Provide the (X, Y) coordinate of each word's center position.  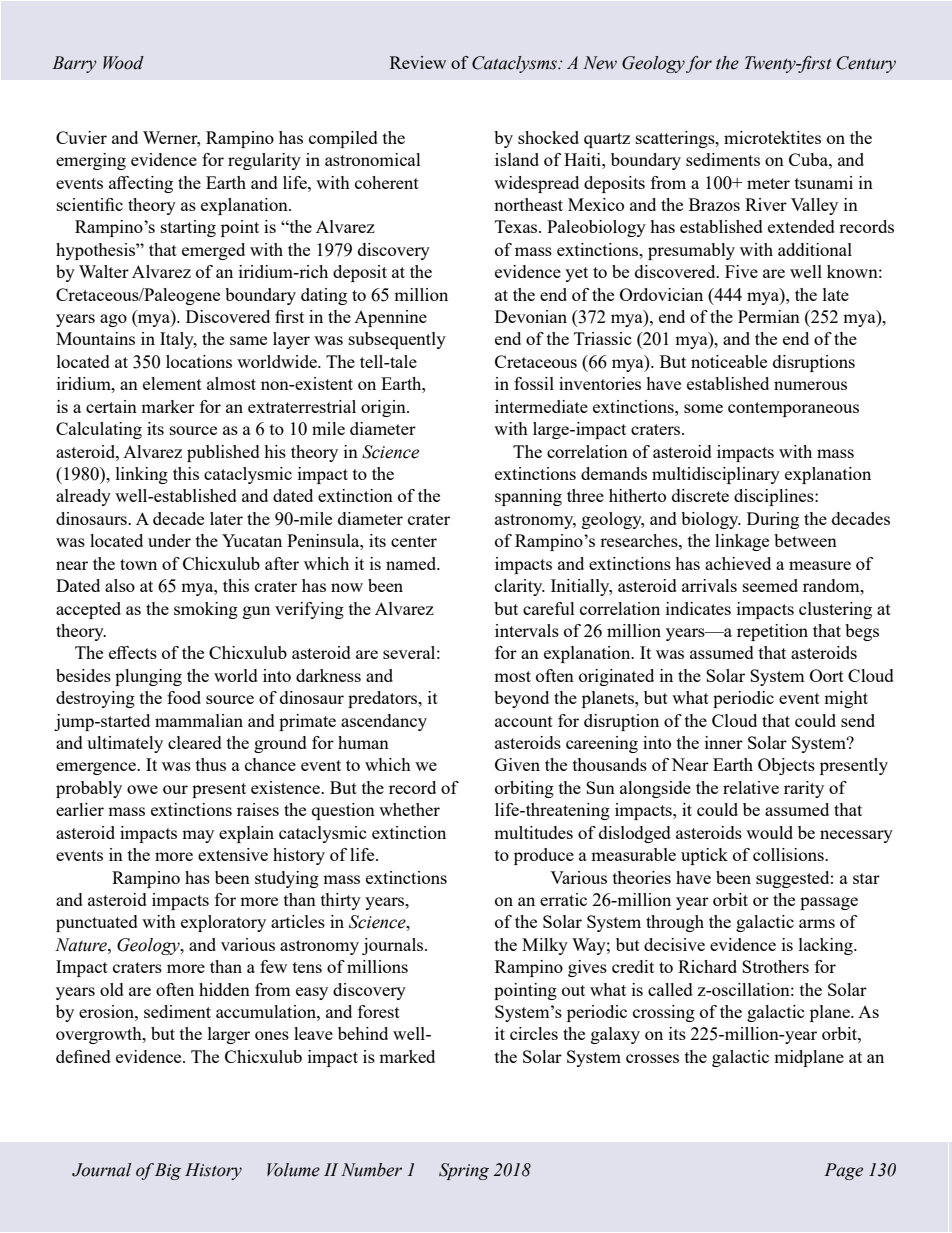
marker (168, 406)
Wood (123, 63)
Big (168, 1171)
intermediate (541, 406)
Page (843, 1171)
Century (866, 64)
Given (517, 764)
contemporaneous (793, 409)
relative (751, 787)
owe (142, 789)
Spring (464, 1171)
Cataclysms (515, 64)
